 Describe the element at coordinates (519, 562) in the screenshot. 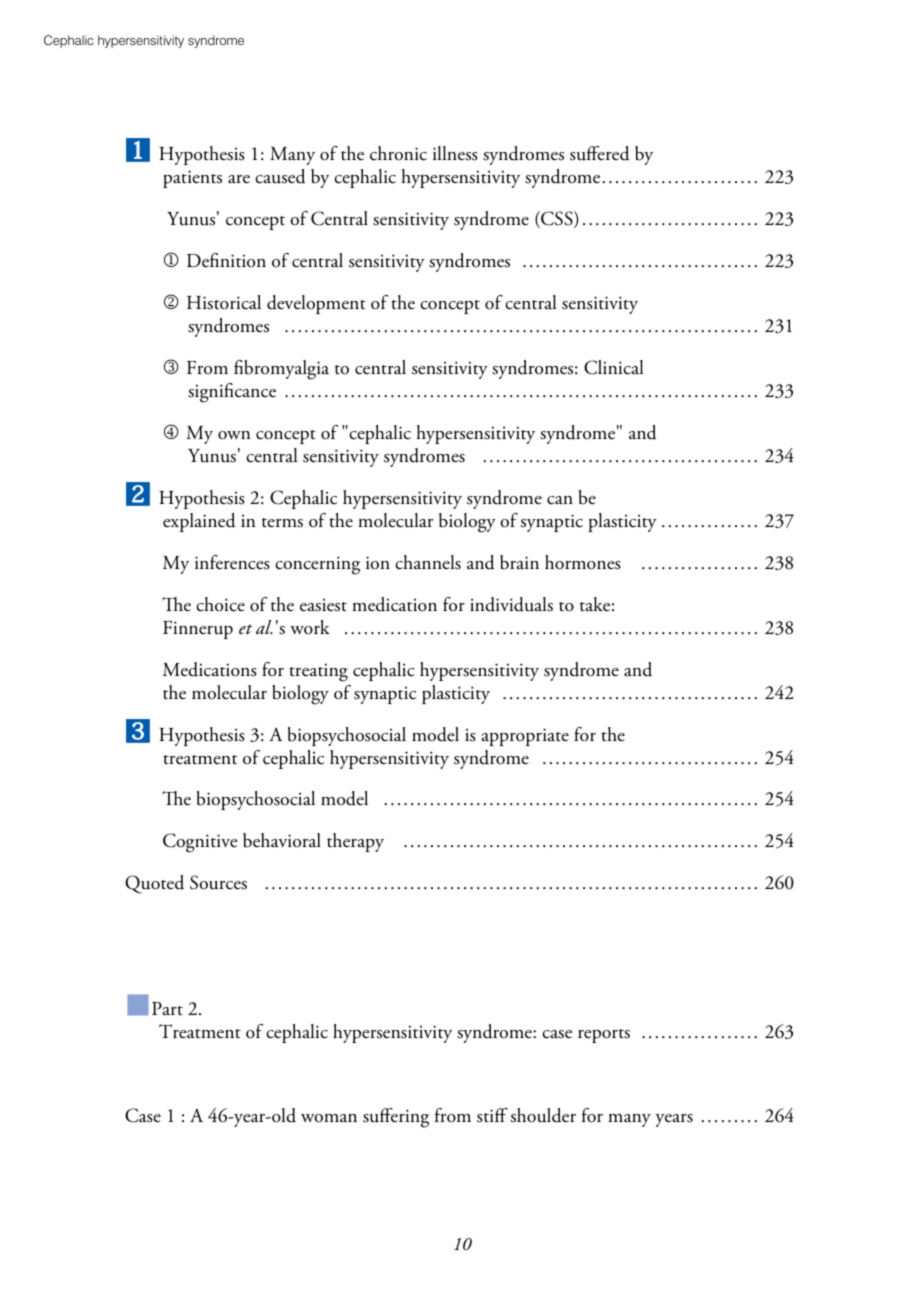

I see `brain` at that location.
